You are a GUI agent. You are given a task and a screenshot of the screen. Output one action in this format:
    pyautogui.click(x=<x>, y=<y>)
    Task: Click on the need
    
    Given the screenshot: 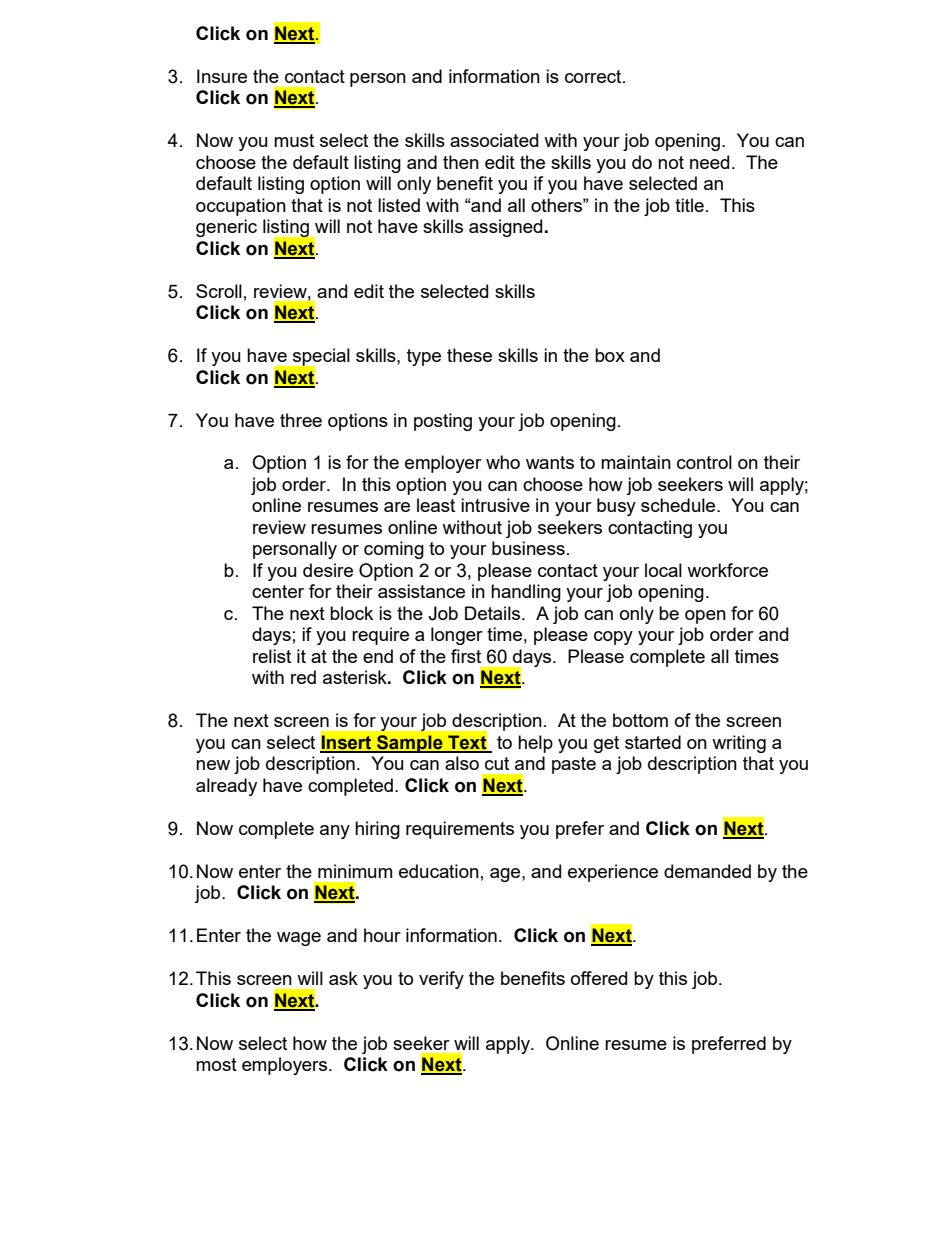 What is the action you would take?
    pyautogui.click(x=709, y=162)
